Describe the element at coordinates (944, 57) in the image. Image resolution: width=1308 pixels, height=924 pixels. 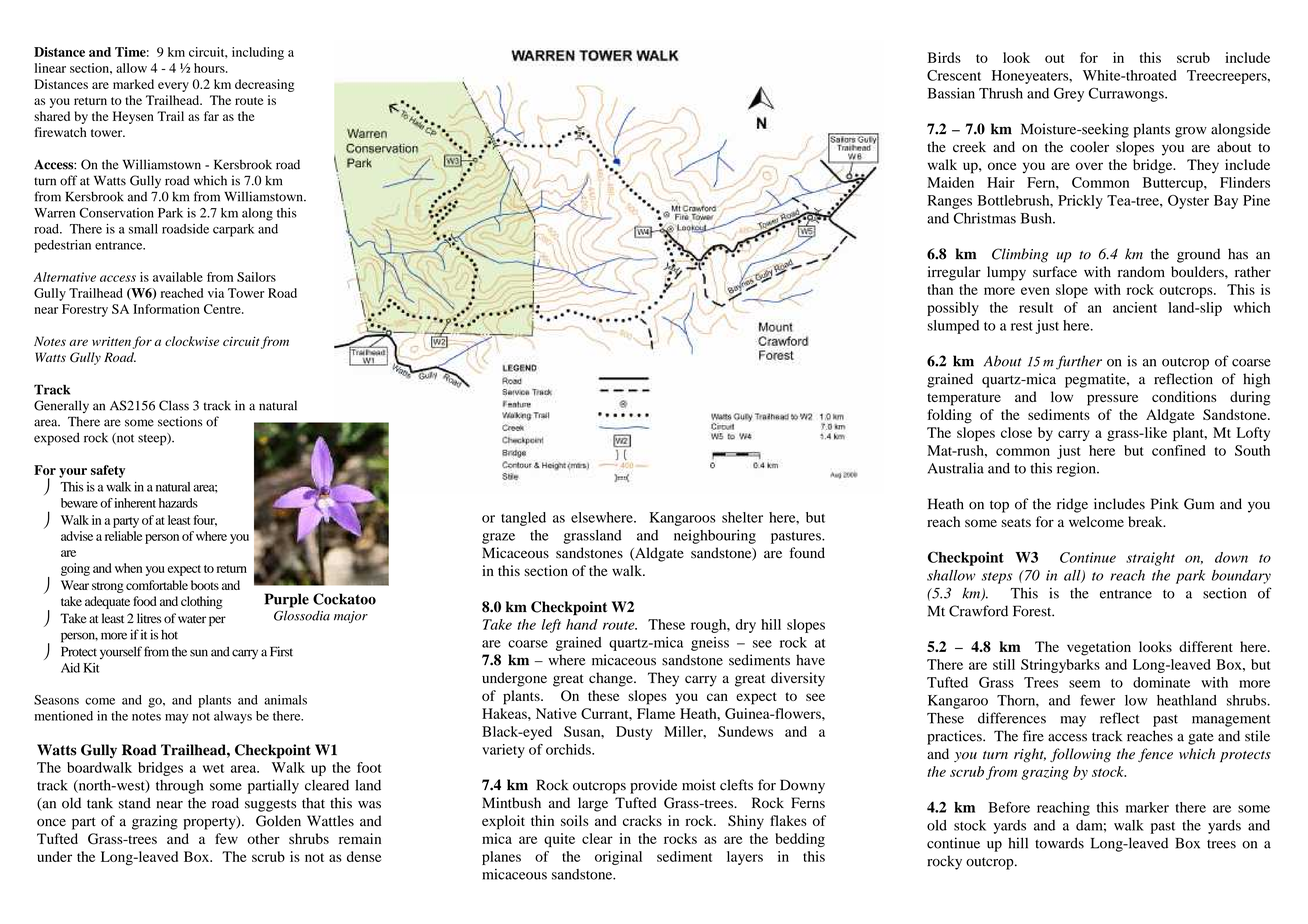
I see `Birds` at that location.
